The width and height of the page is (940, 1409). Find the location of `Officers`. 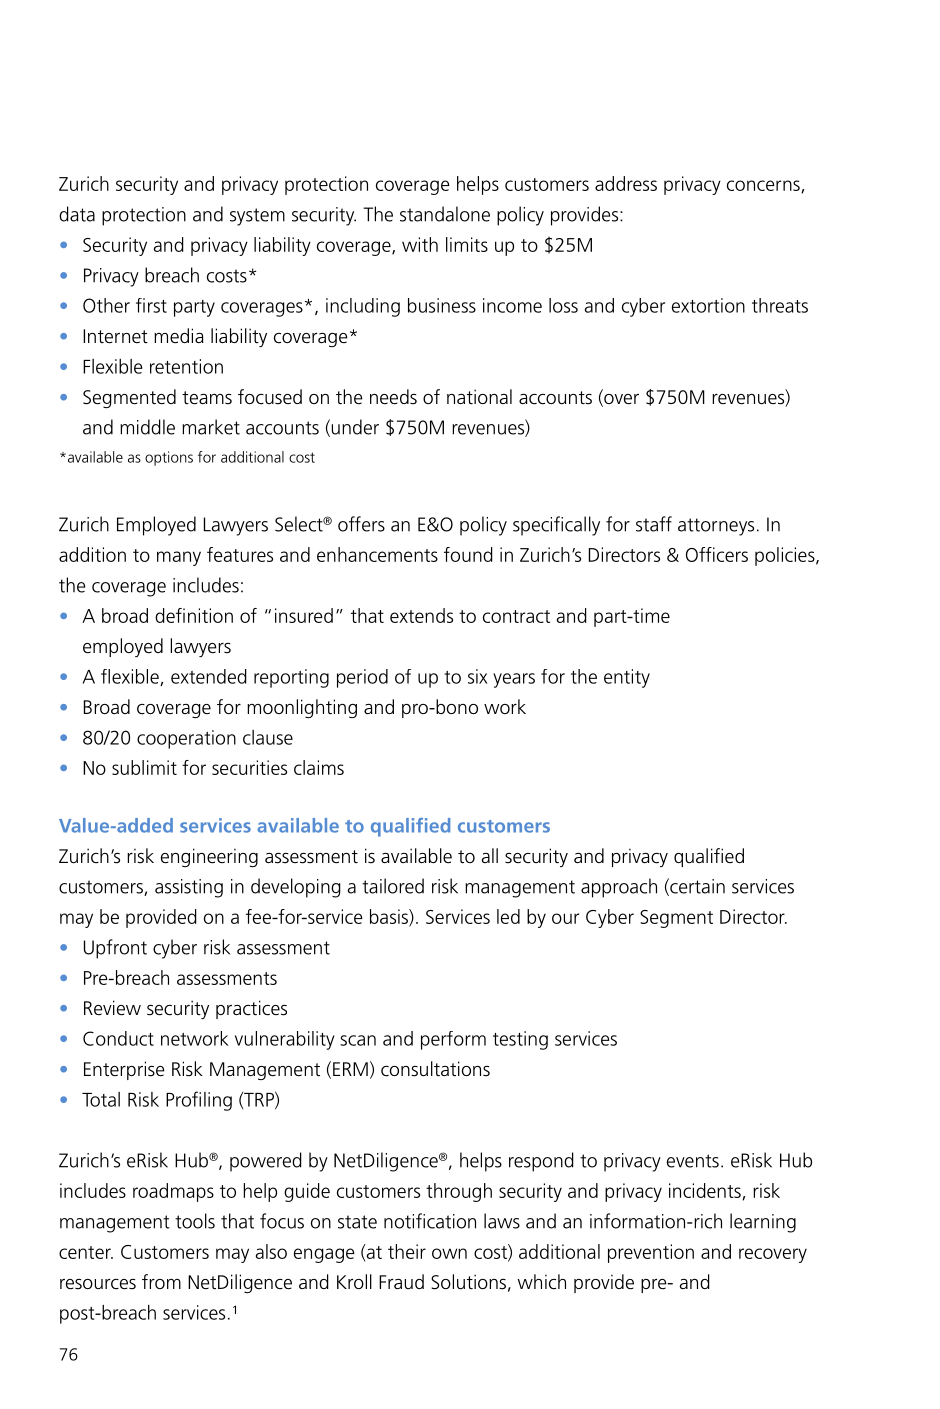

Officers is located at coordinates (717, 554).
